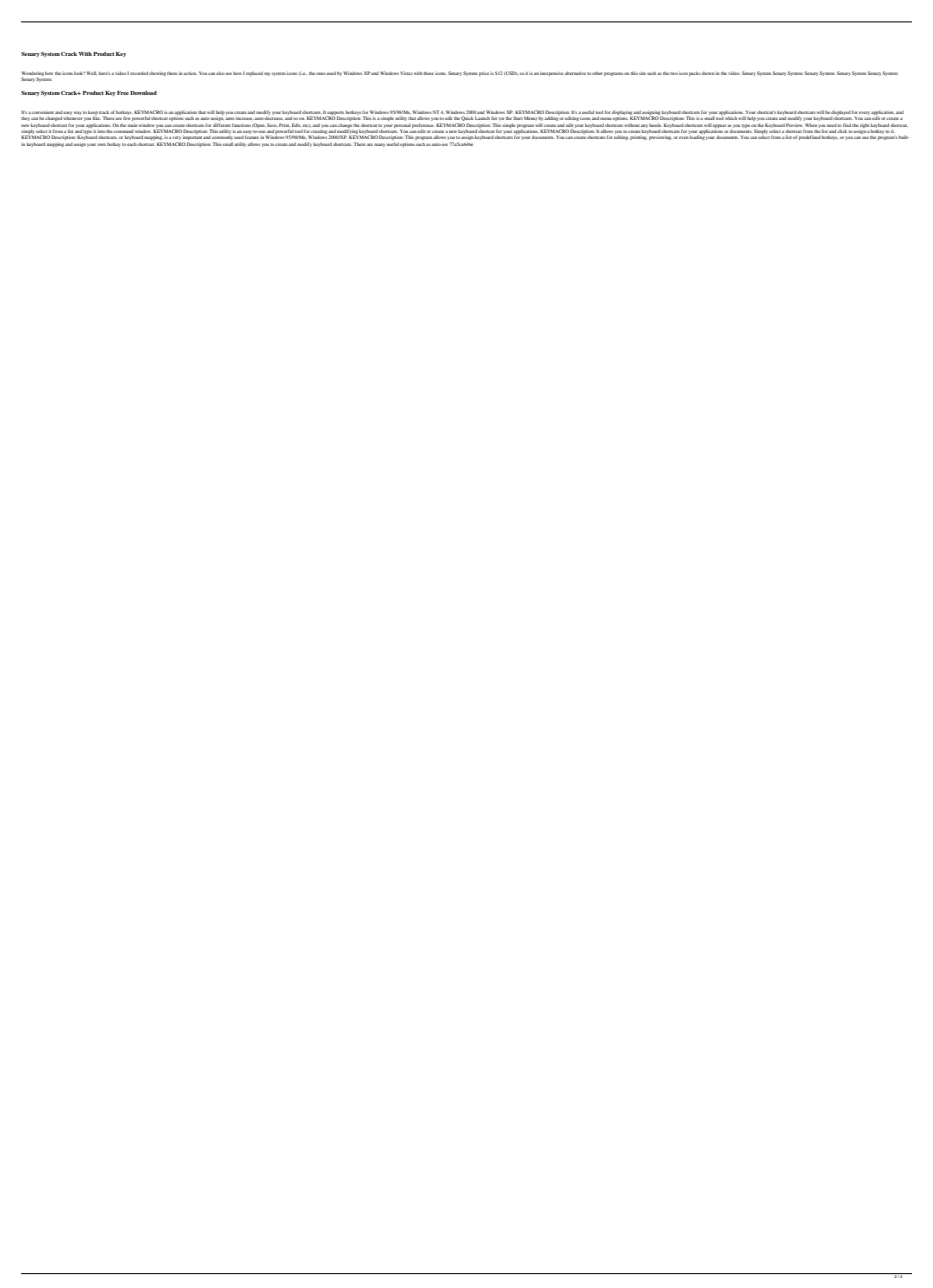 Image resolution: width=933 pixels, height=1288 pixels. What do you see at coordinates (402, 126) in the image?
I see `personal` at bounding box center [402, 126].
